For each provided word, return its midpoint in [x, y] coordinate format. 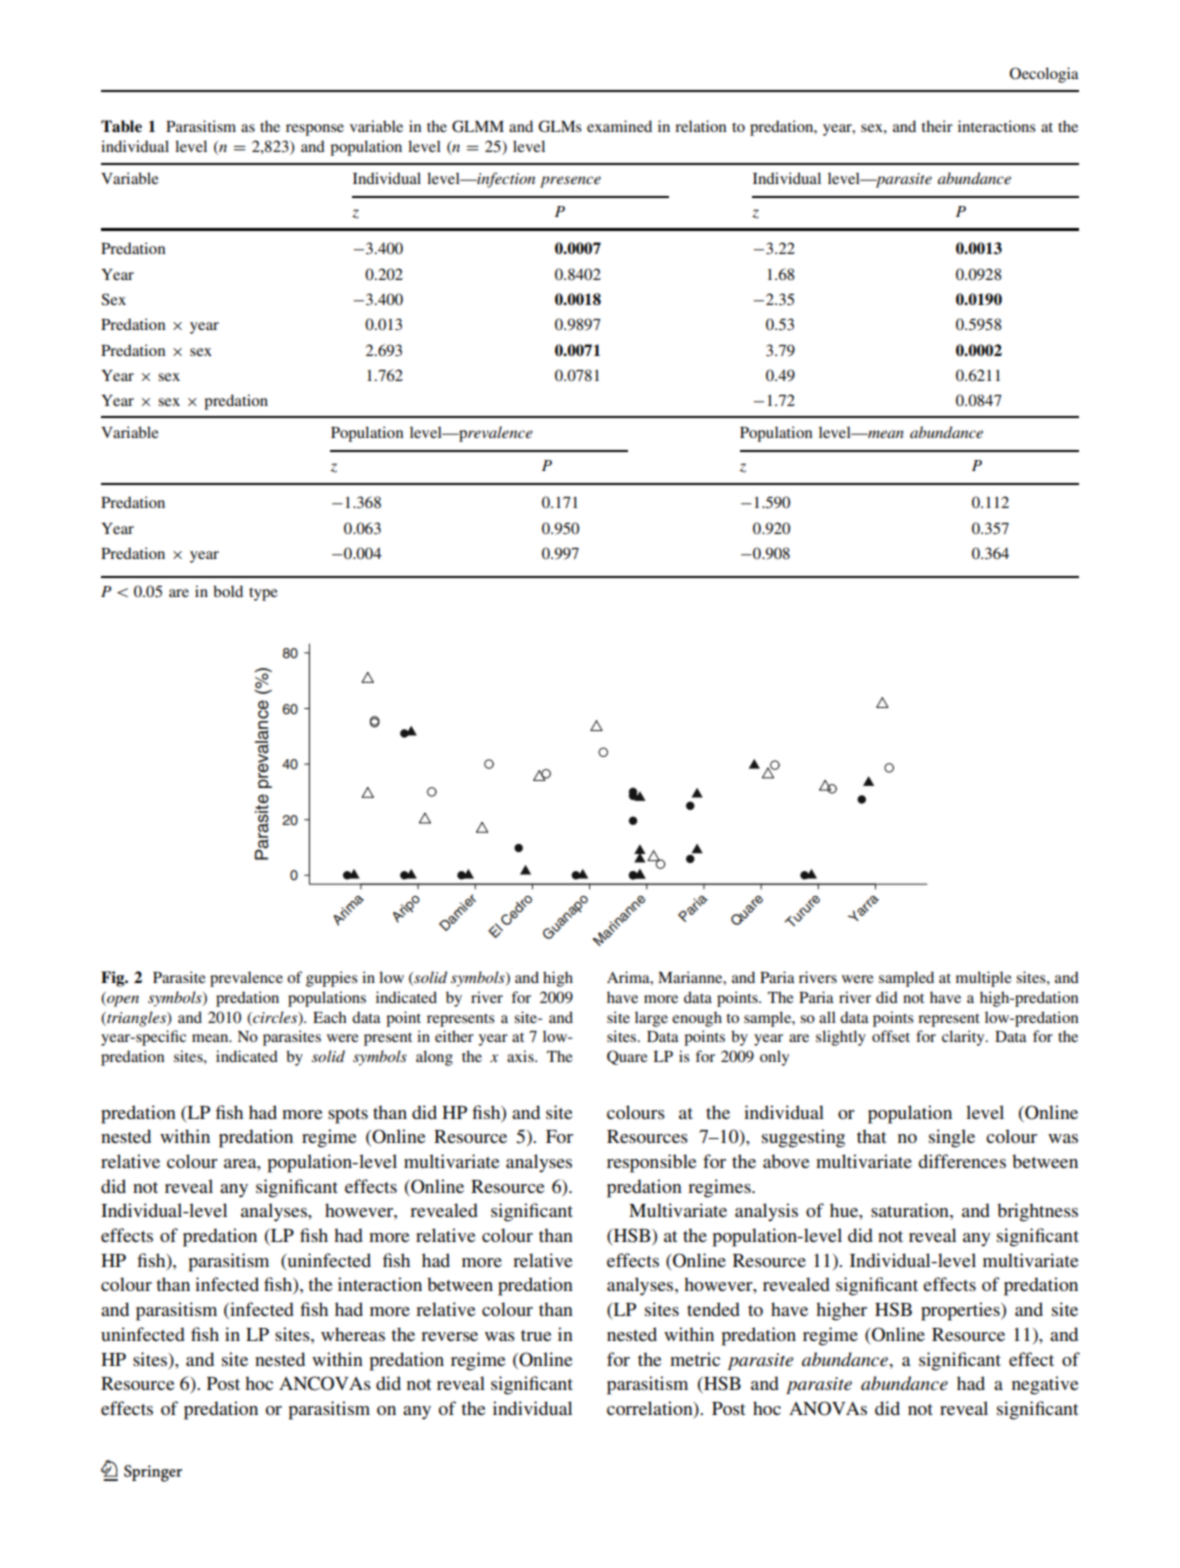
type [263, 594]
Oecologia [1044, 75]
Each [330, 1017]
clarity [964, 1038]
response [315, 130]
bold [228, 591]
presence [570, 182]
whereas [353, 1334]
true [536, 1335]
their [937, 126]
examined [619, 126]
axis [521, 1056]
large [651, 1019]
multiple [984, 979]
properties [961, 1311]
